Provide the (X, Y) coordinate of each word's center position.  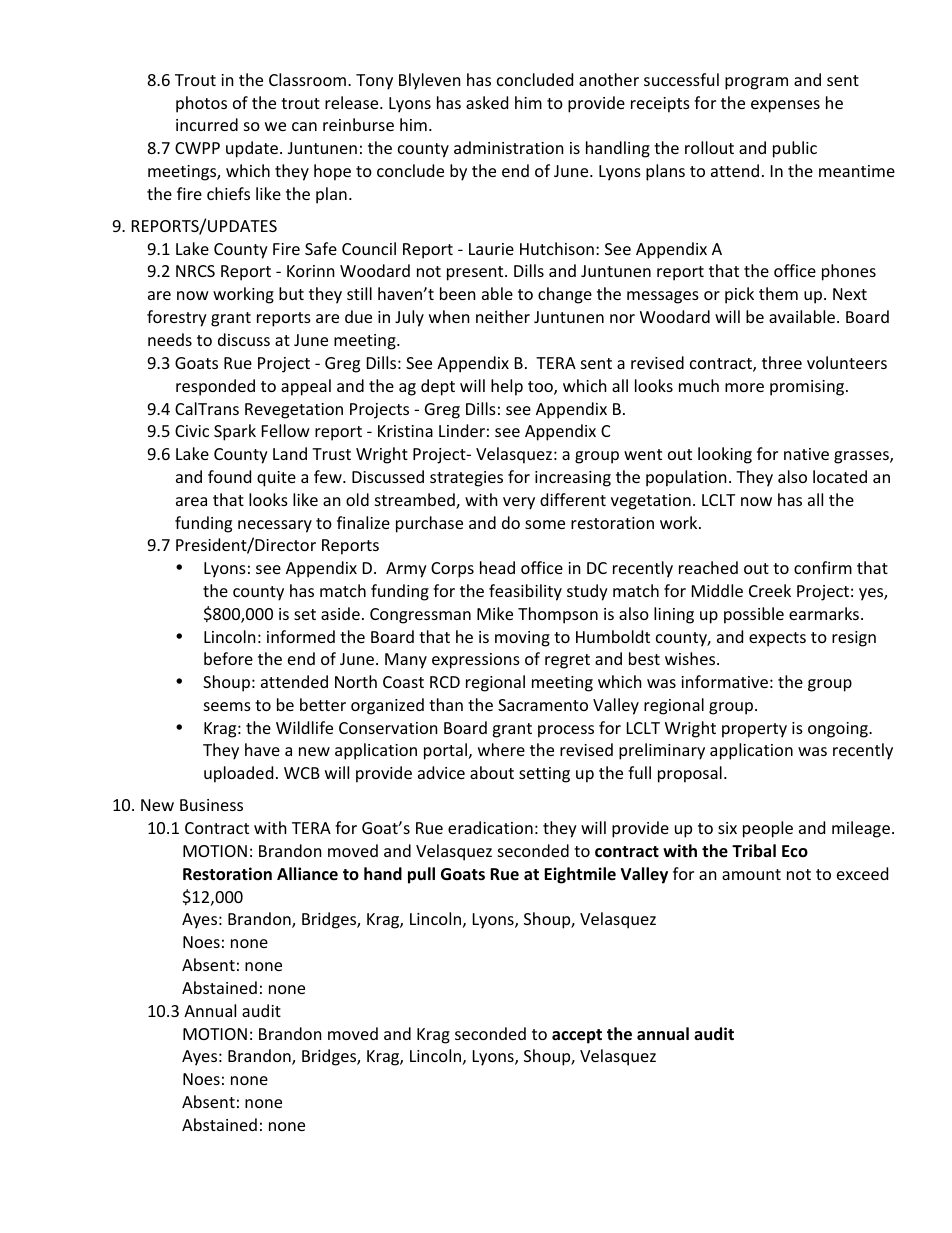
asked (487, 102)
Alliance (307, 873)
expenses (785, 106)
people (768, 829)
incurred (207, 124)
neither (503, 316)
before (228, 658)
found (229, 476)
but (291, 293)
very (519, 503)
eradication (490, 827)
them (778, 293)
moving (522, 639)
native (806, 454)
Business (211, 805)
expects (777, 639)
